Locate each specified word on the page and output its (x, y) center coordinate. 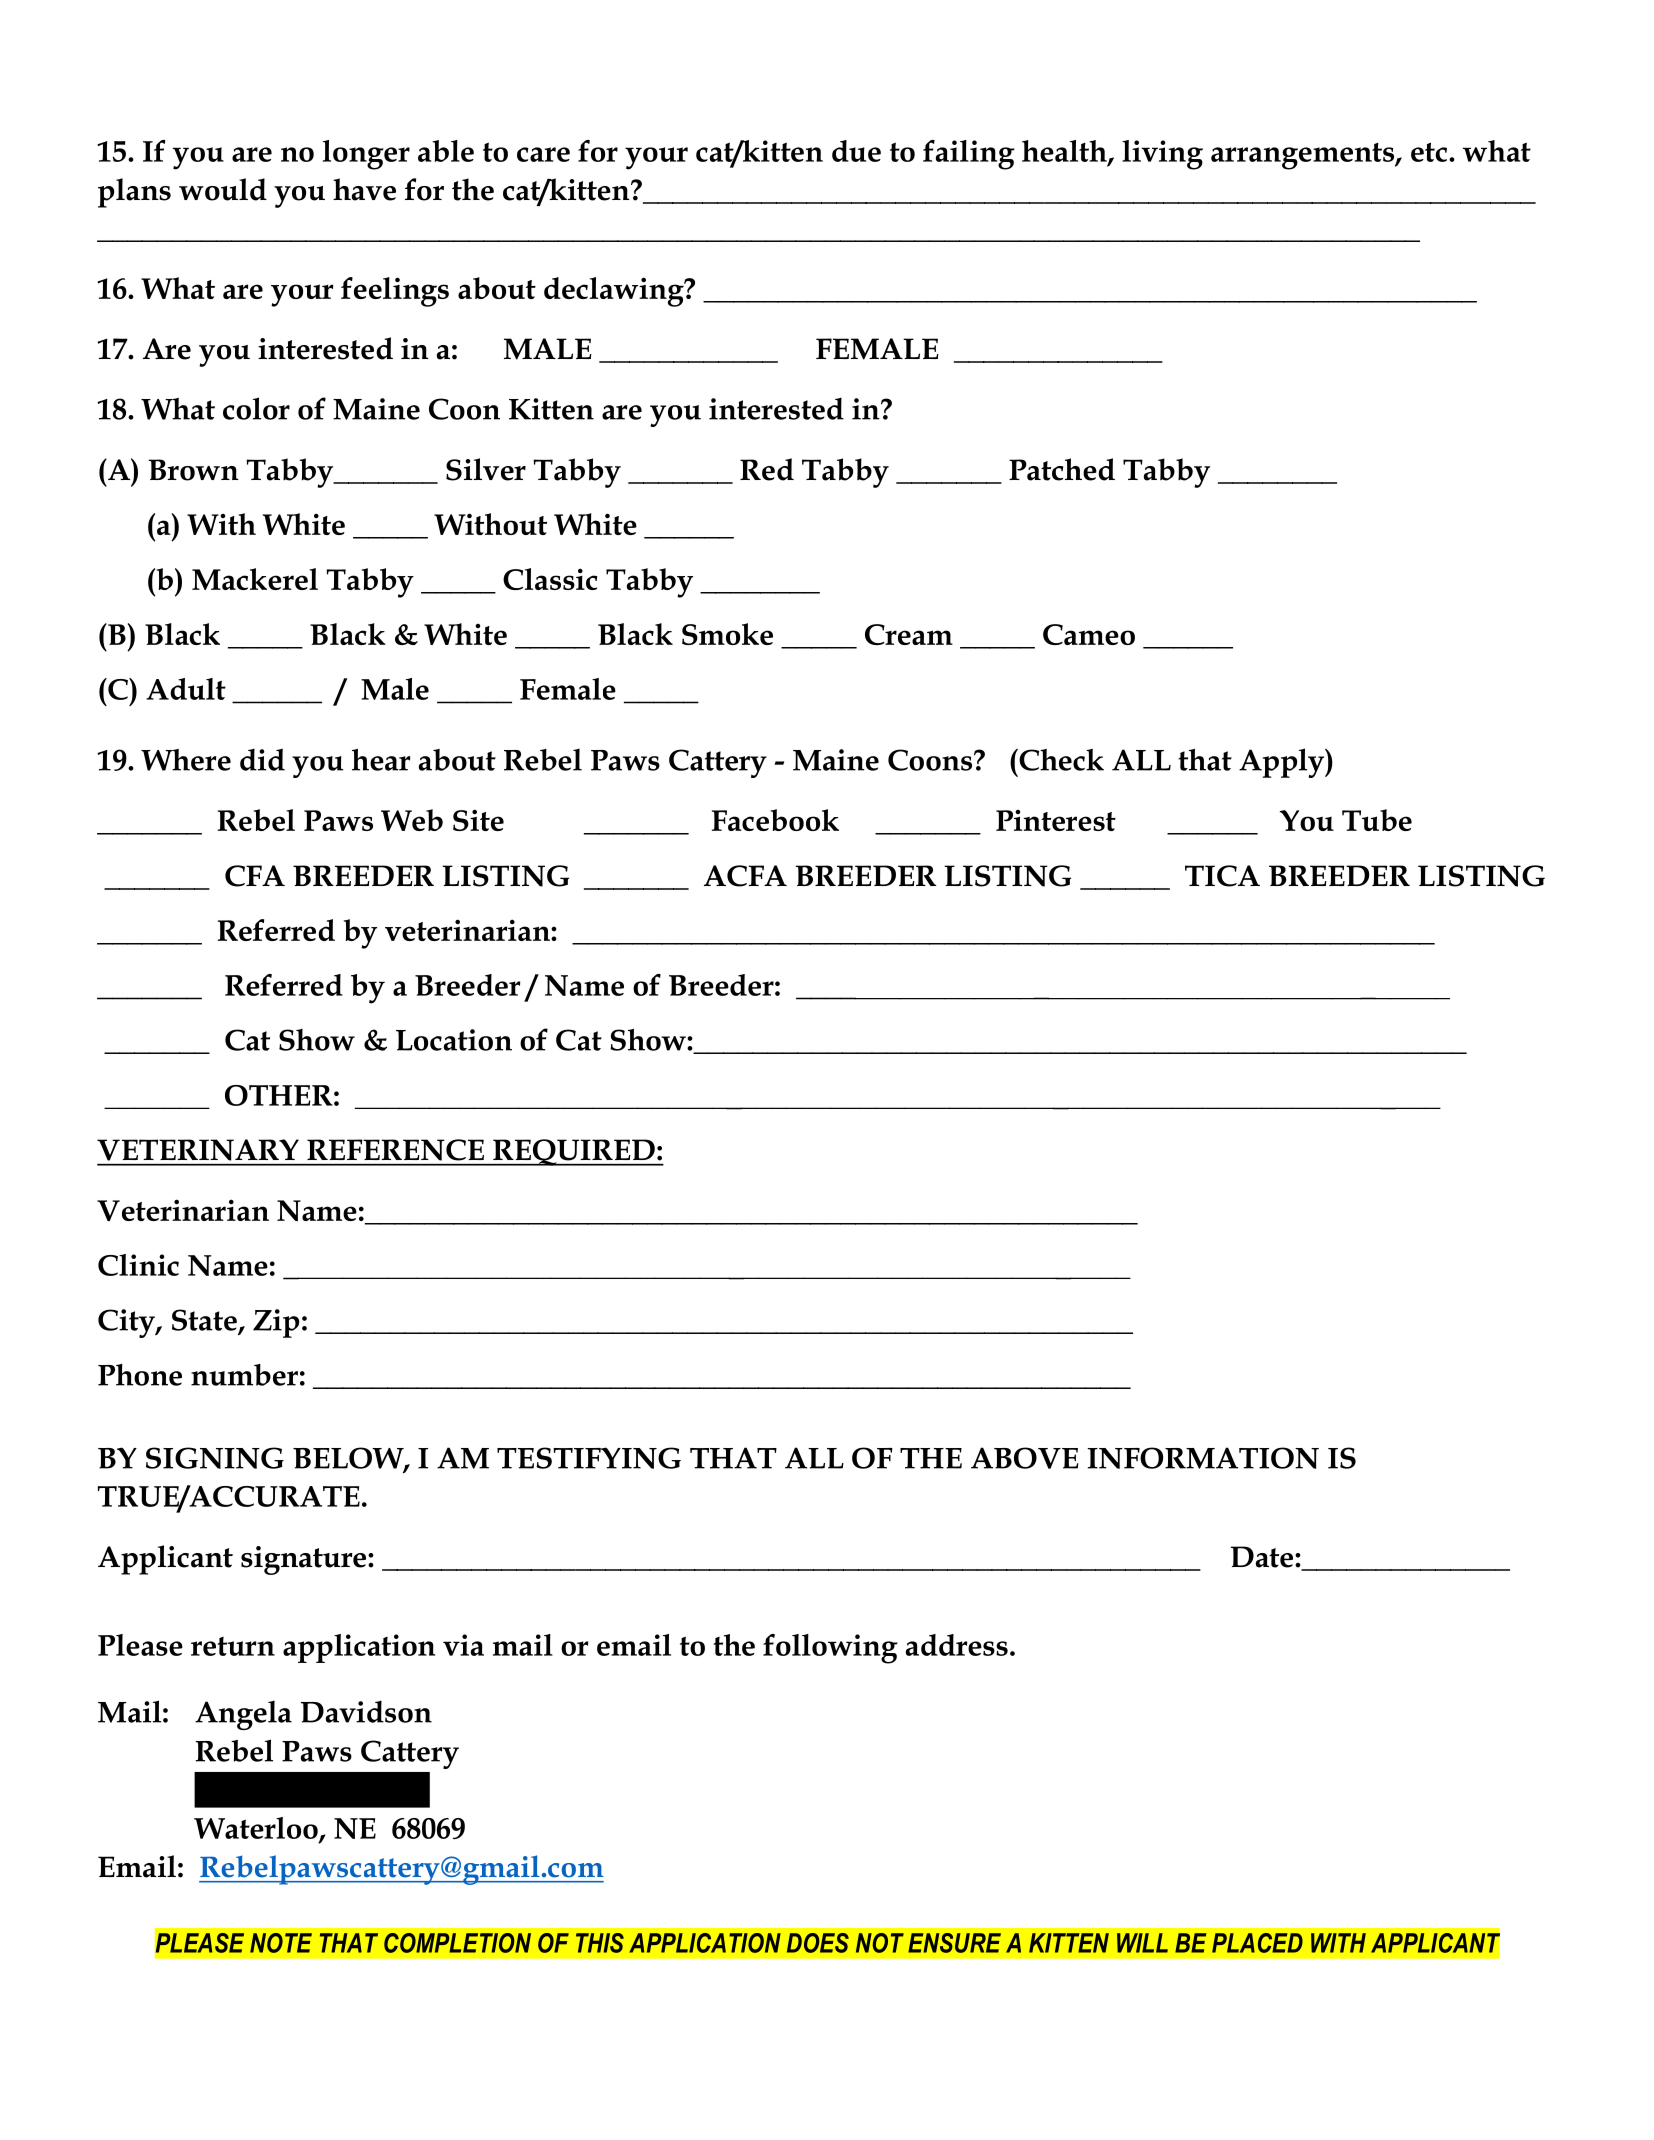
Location (454, 1040)
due (856, 151)
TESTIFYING (589, 1458)
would (223, 189)
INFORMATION (1203, 1458)
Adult (186, 689)
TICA (1222, 876)
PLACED (1257, 1943)
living (1162, 155)
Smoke (727, 634)
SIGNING (215, 1458)
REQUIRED (574, 1152)
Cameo (1089, 634)
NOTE (281, 1943)
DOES (818, 1943)
